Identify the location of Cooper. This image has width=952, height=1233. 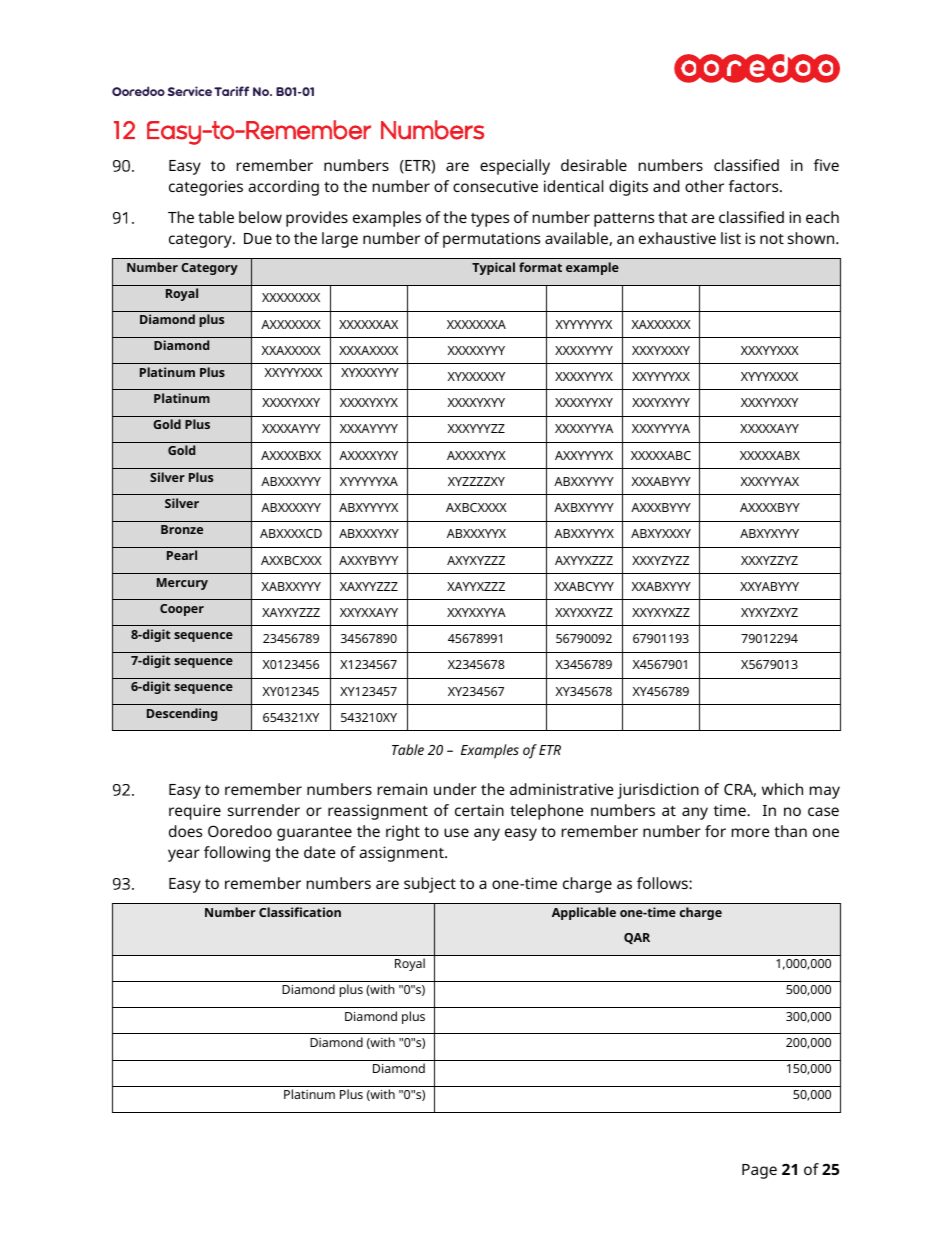
(182, 610).
